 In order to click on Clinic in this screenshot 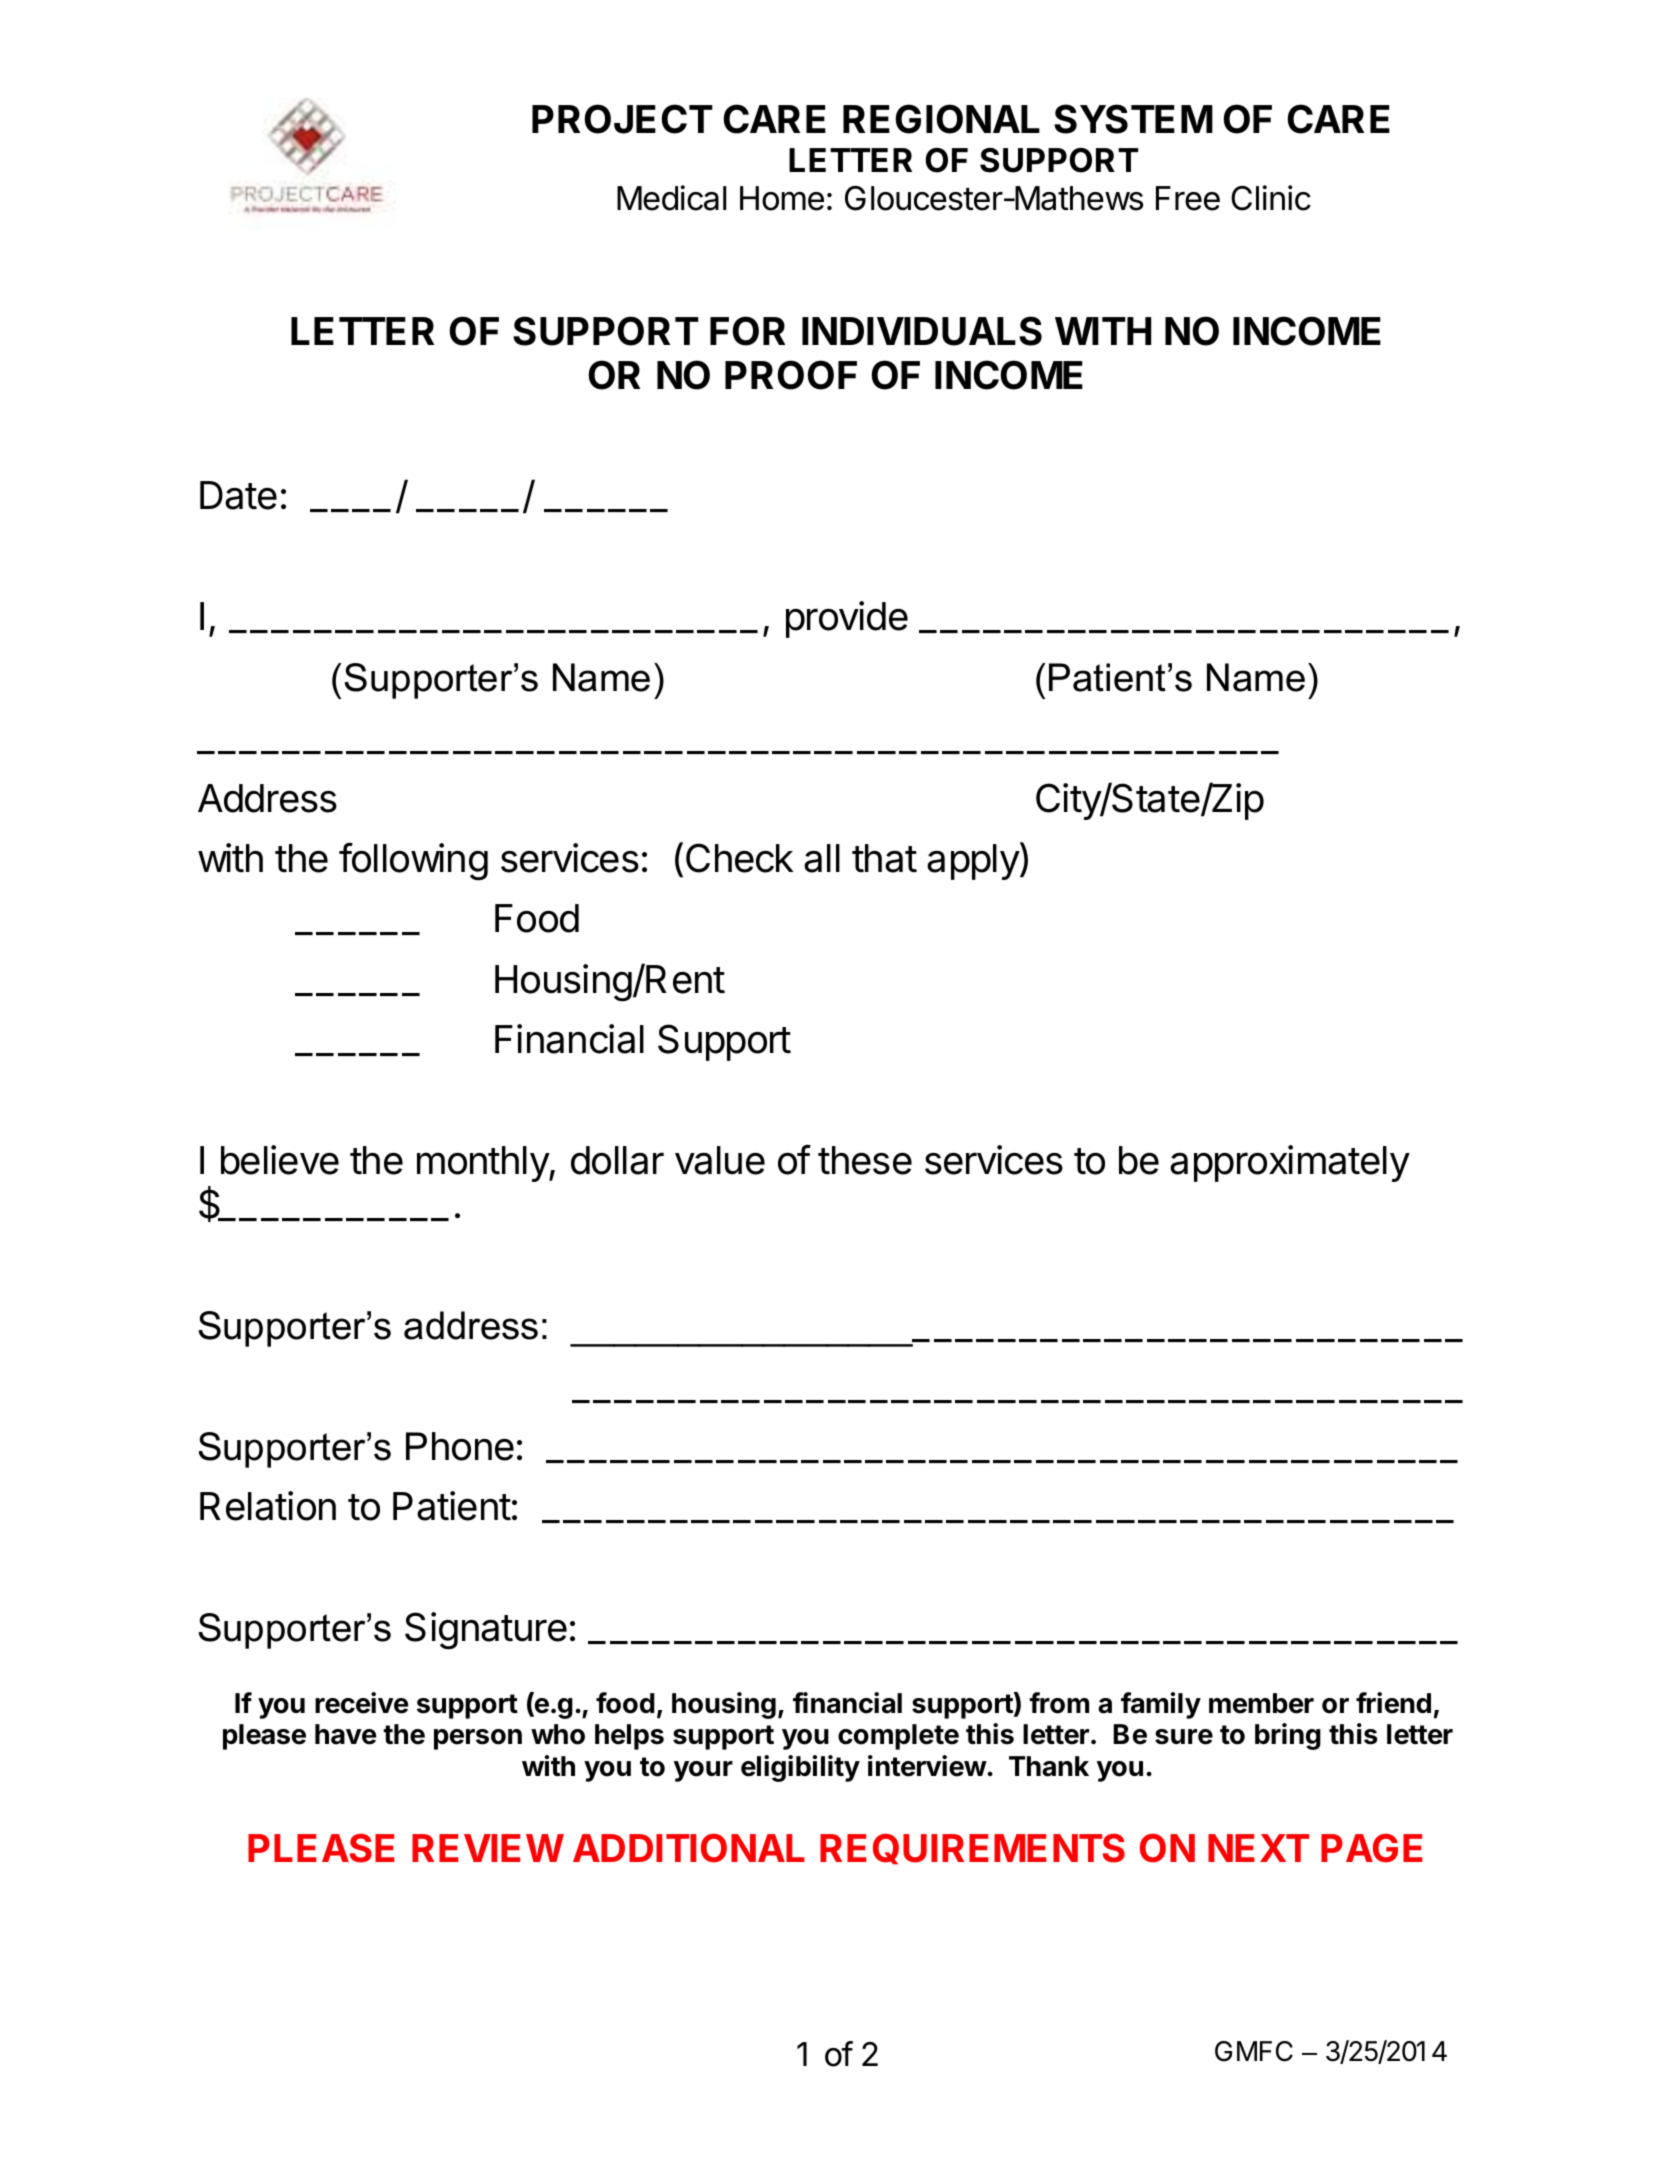, I will do `click(1271, 198)`.
